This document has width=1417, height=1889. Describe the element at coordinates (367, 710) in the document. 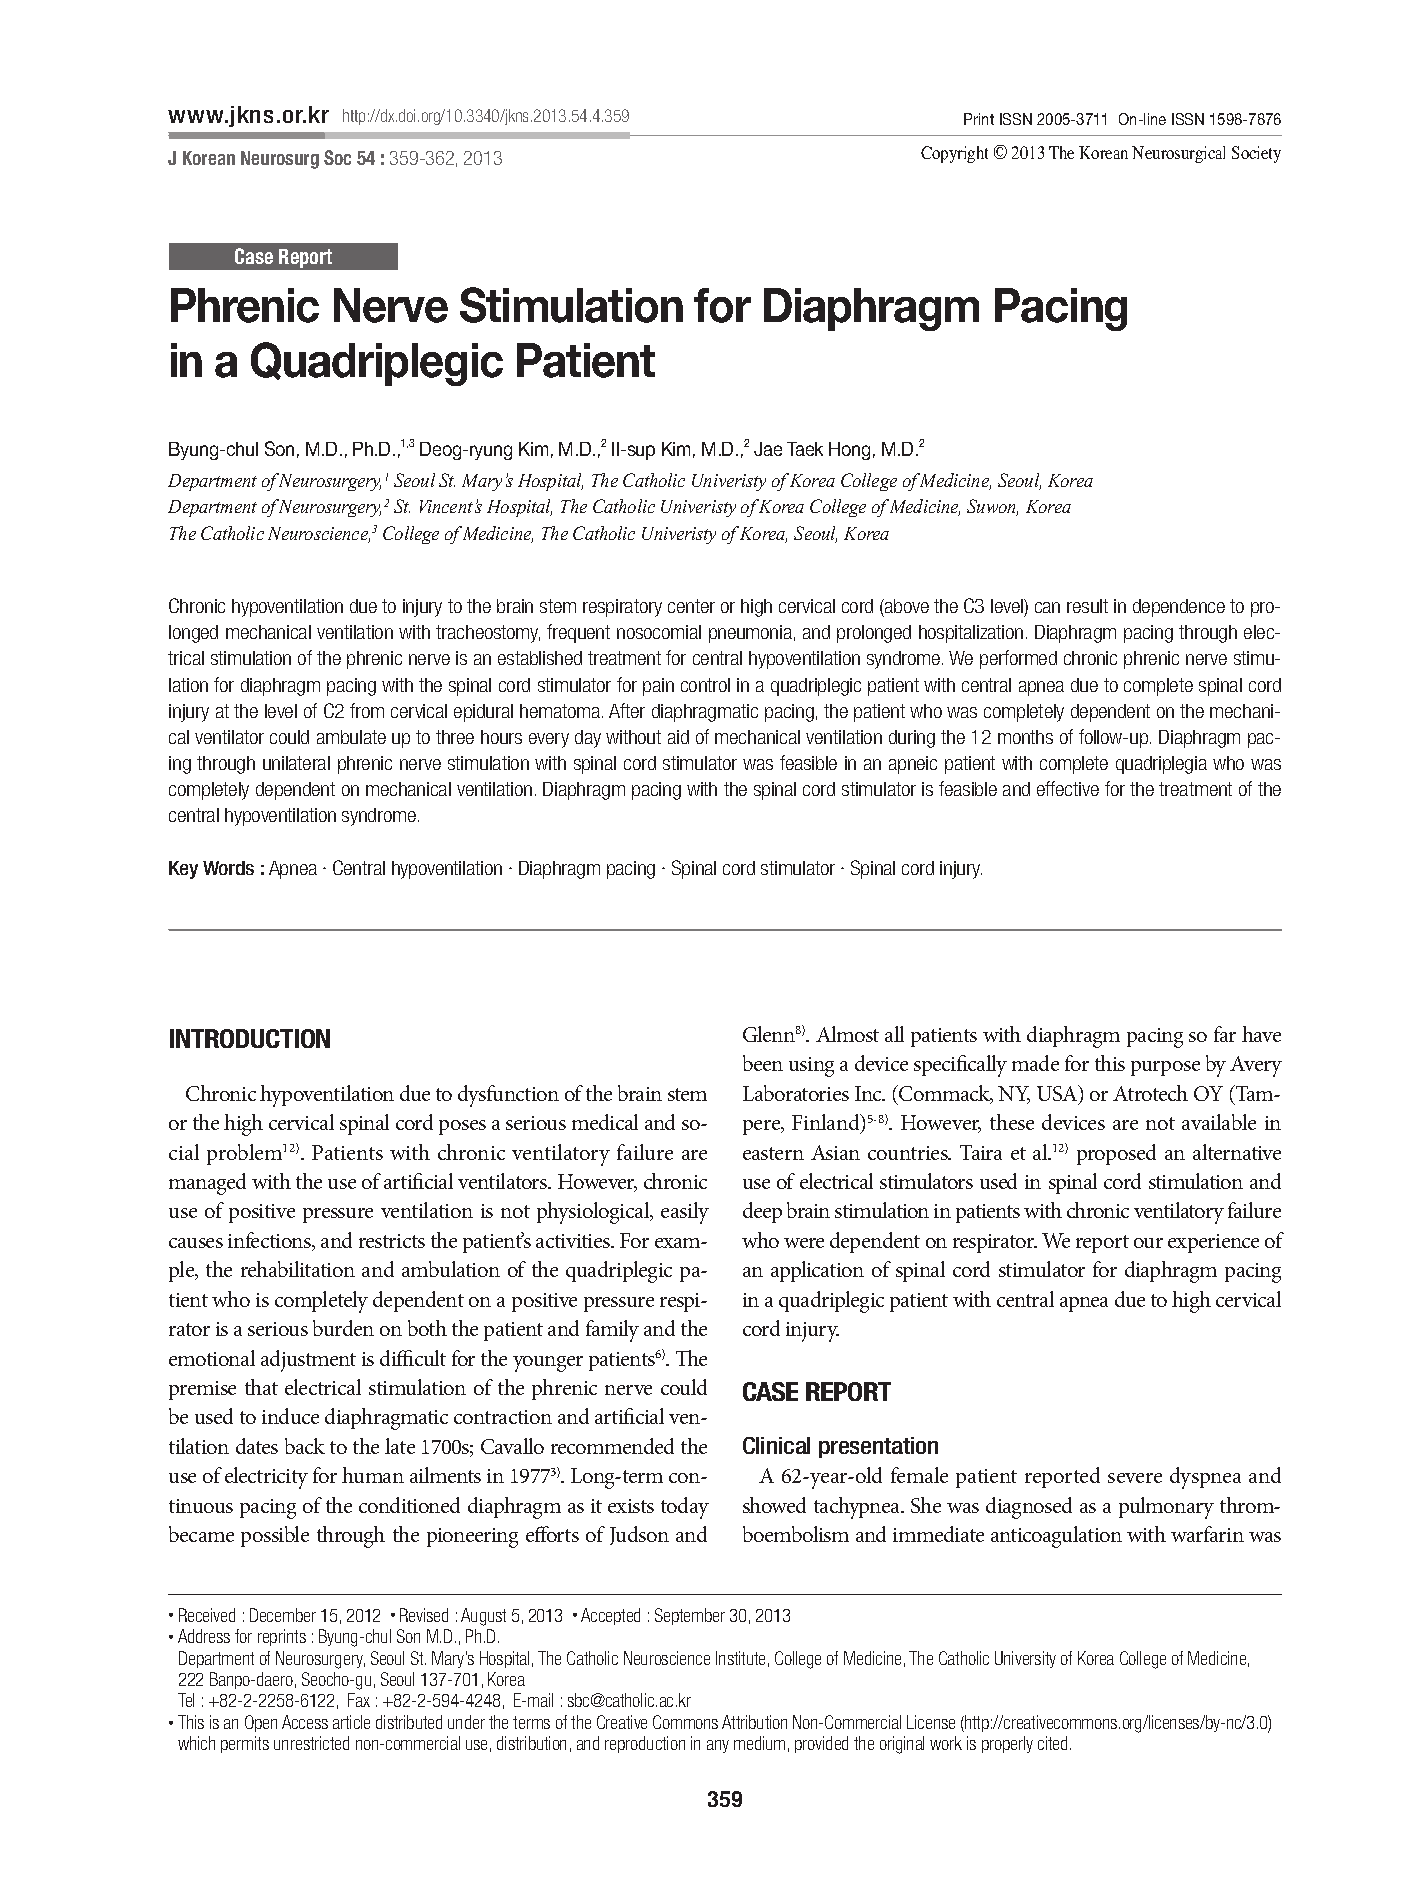

I see `from` at that location.
